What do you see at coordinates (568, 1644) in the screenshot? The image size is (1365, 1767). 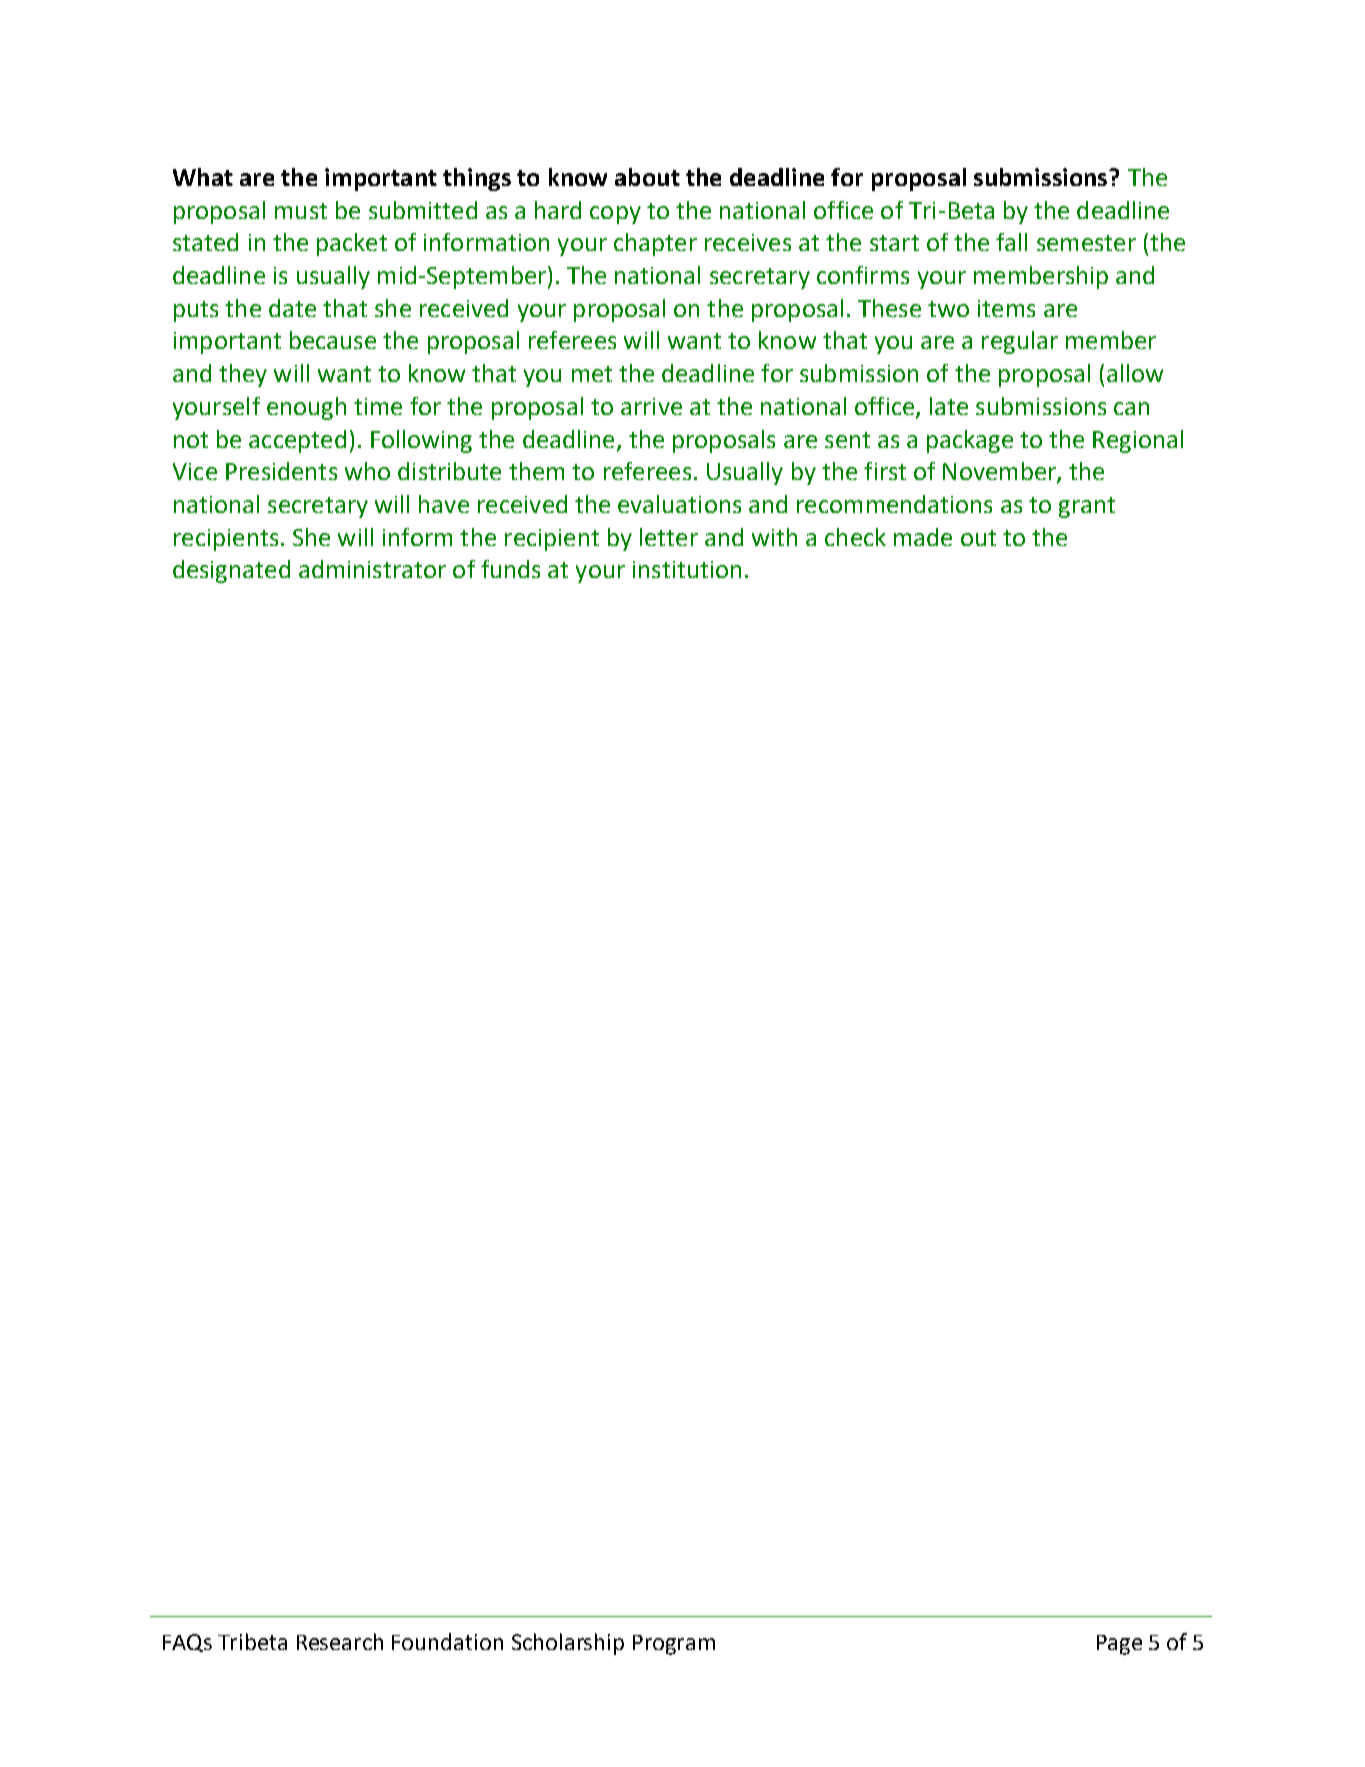 I see `Scholarship` at bounding box center [568, 1644].
